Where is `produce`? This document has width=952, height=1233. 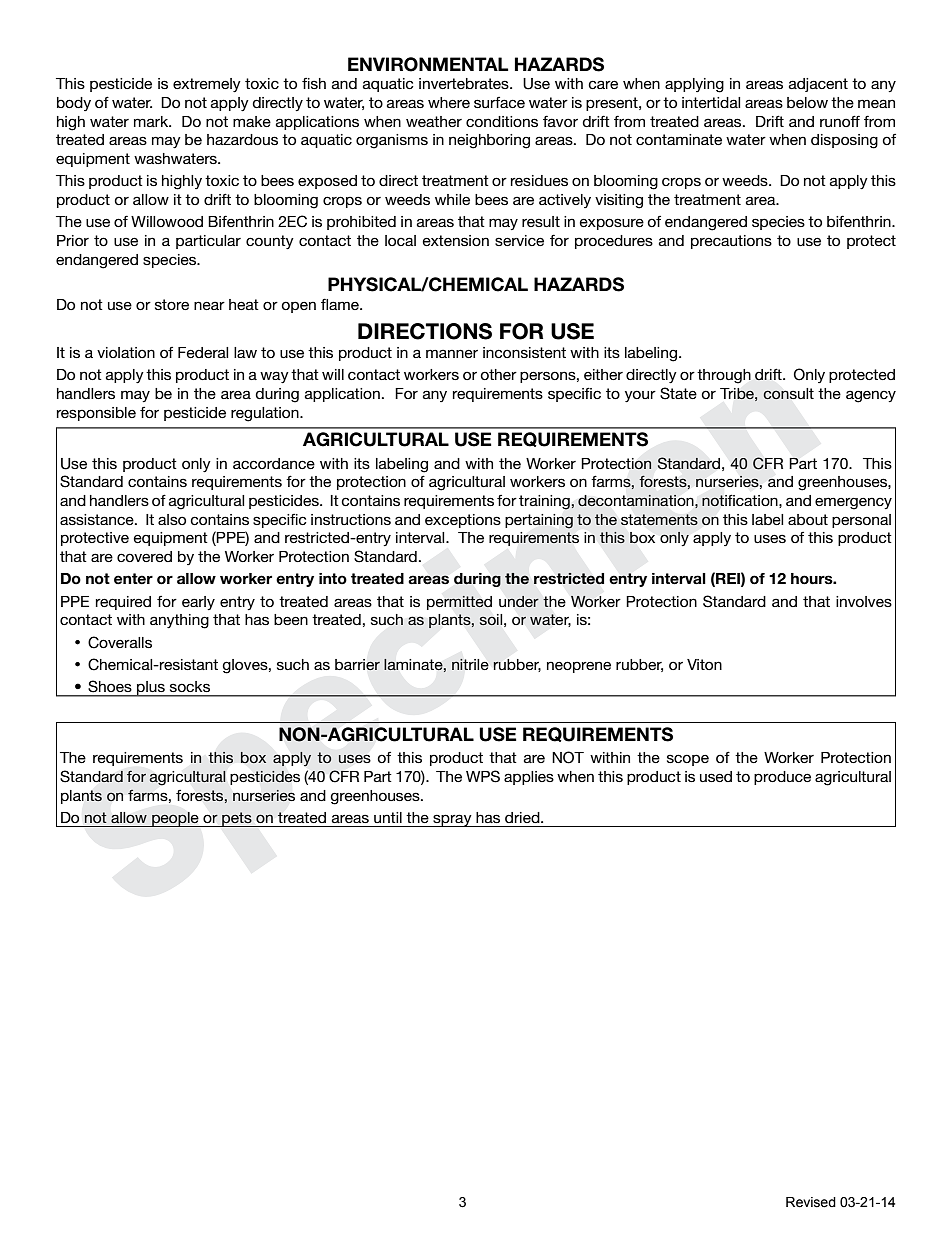 produce is located at coordinates (782, 778).
